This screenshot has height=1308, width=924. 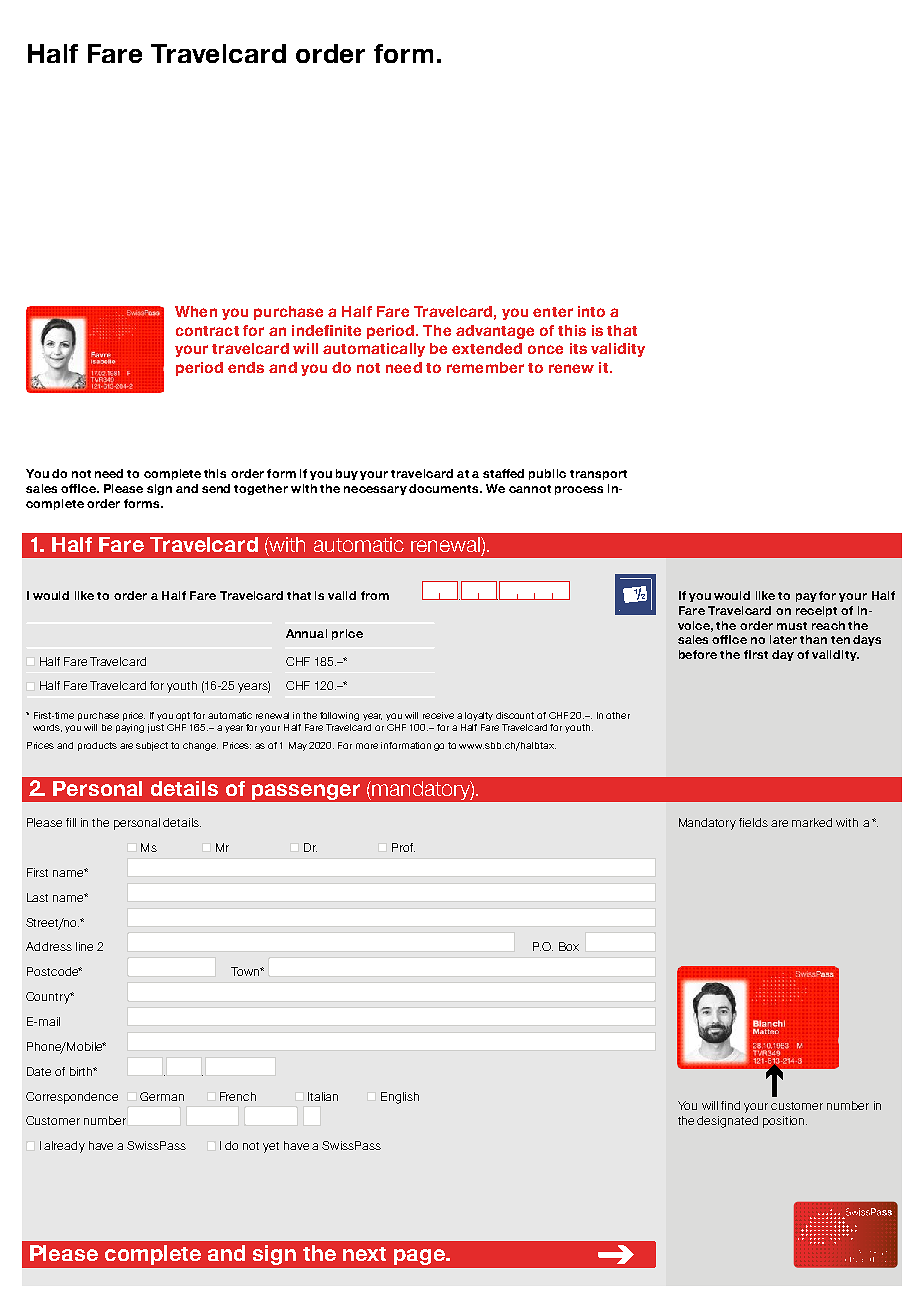 I want to click on contract, so click(x=207, y=331).
